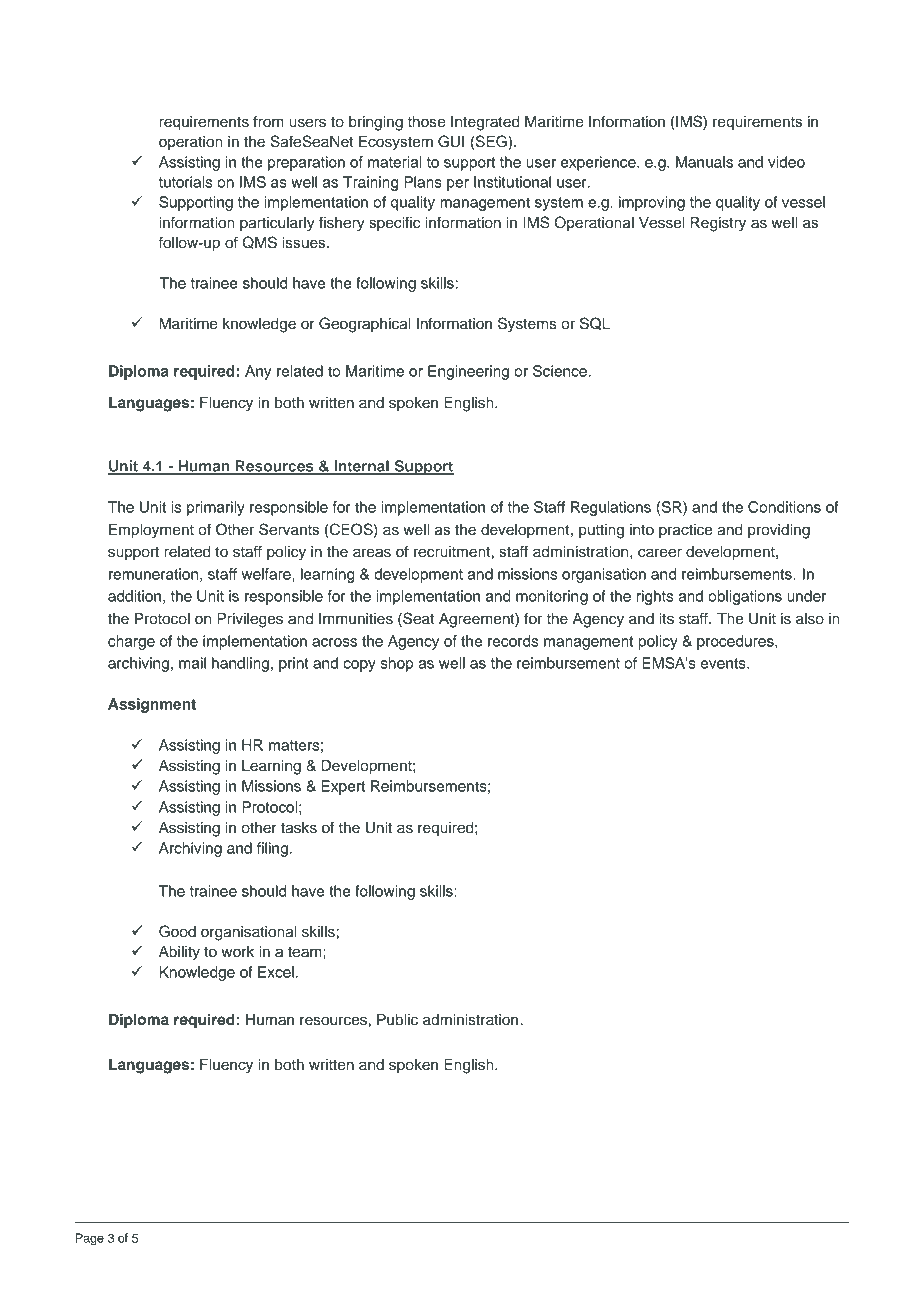 This screenshot has height=1308, width=924. What do you see at coordinates (306, 952) in the screenshot?
I see `team` at bounding box center [306, 952].
